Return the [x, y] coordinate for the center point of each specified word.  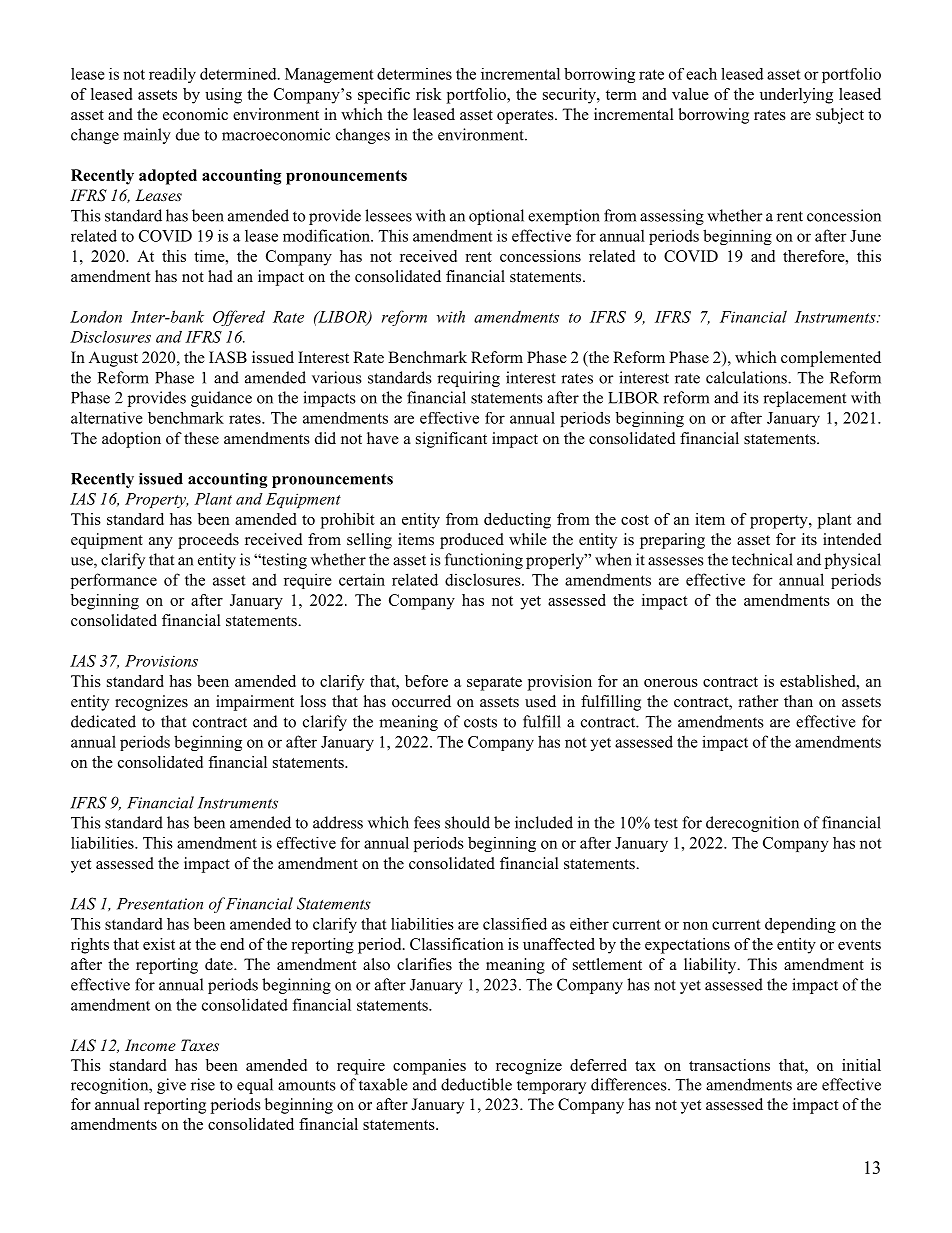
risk [429, 94]
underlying [796, 96]
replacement [804, 399]
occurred [421, 701]
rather [758, 701]
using [223, 96]
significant [451, 440]
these [201, 438]
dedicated [103, 721]
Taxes [200, 1045]
